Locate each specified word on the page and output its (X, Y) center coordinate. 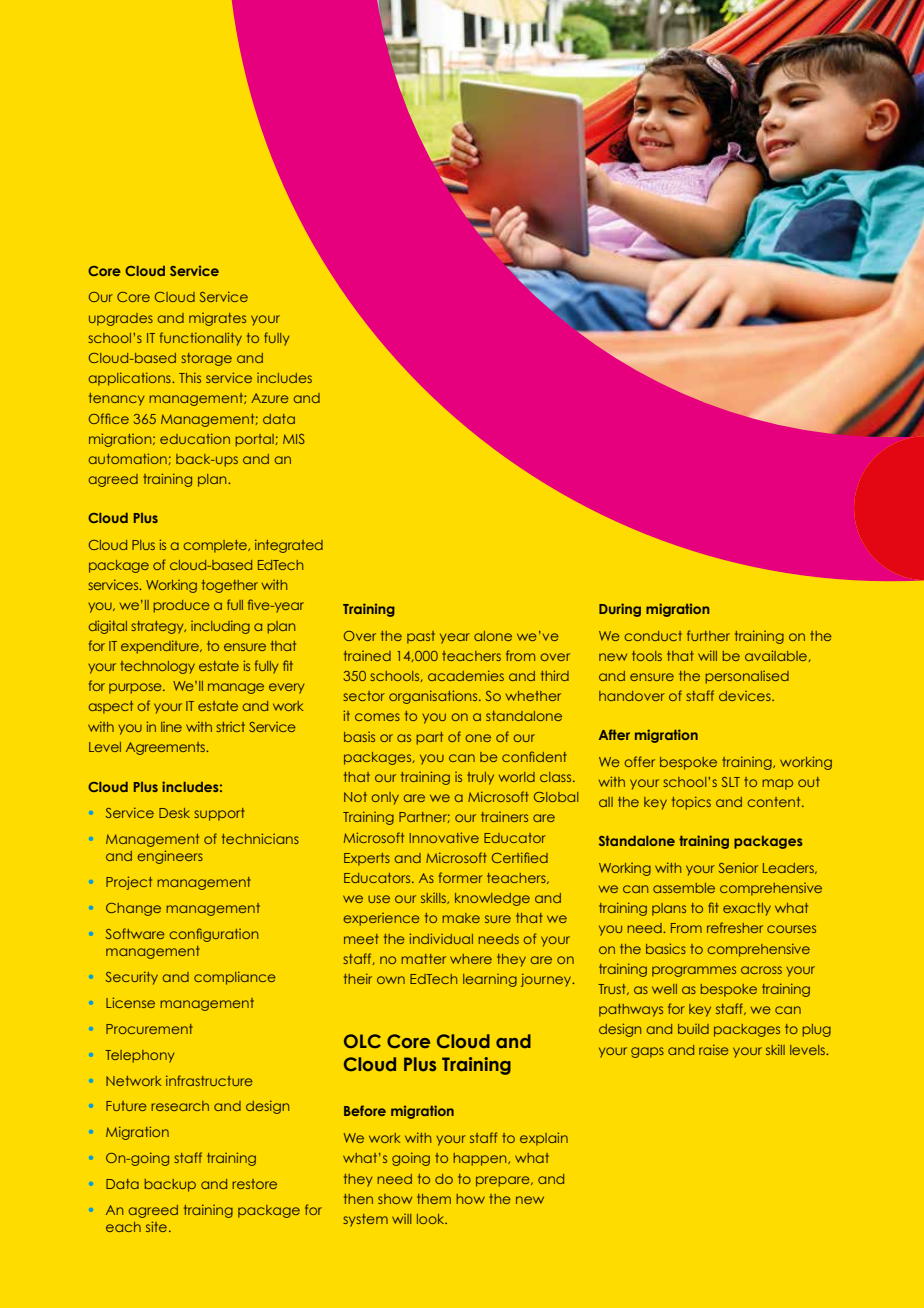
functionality (201, 339)
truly (480, 778)
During (620, 610)
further (708, 635)
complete (216, 546)
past (421, 637)
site (156, 1226)
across (761, 970)
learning (490, 980)
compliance (235, 978)
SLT (731, 782)
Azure (270, 398)
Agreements (167, 748)
